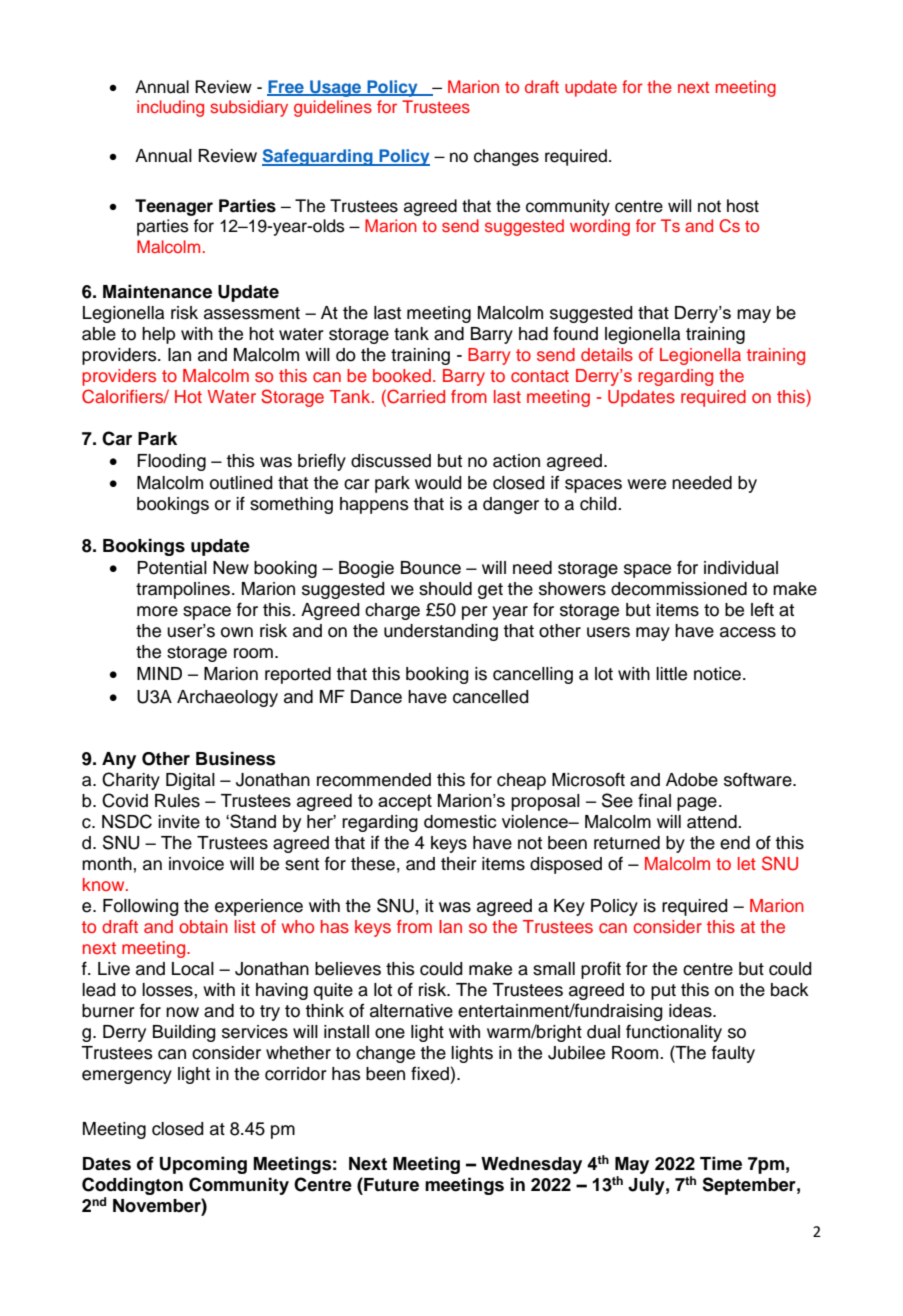 This screenshot has width=903, height=1316. What do you see at coordinates (430, 1073) in the screenshot?
I see `fixed` at bounding box center [430, 1073].
